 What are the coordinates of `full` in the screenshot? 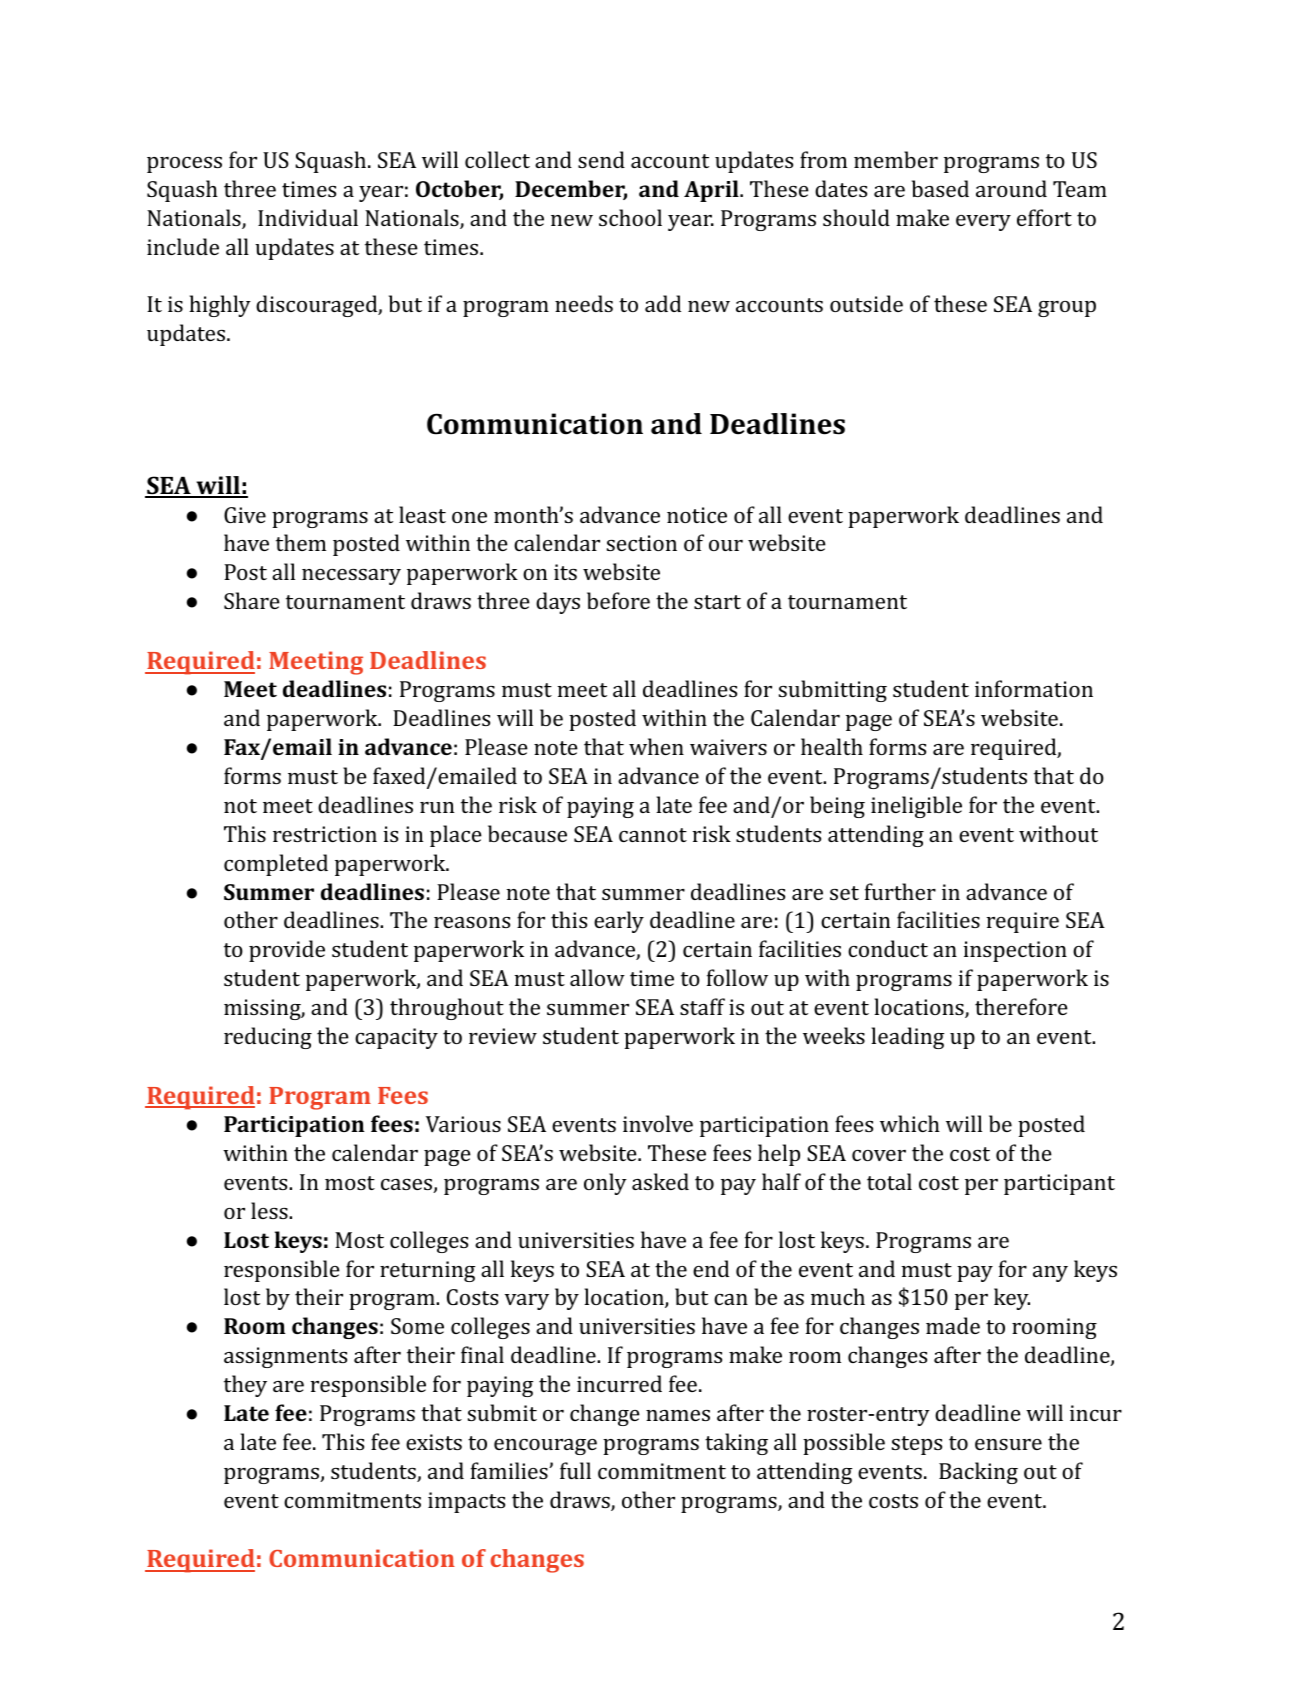 It's located at (575, 1470).
